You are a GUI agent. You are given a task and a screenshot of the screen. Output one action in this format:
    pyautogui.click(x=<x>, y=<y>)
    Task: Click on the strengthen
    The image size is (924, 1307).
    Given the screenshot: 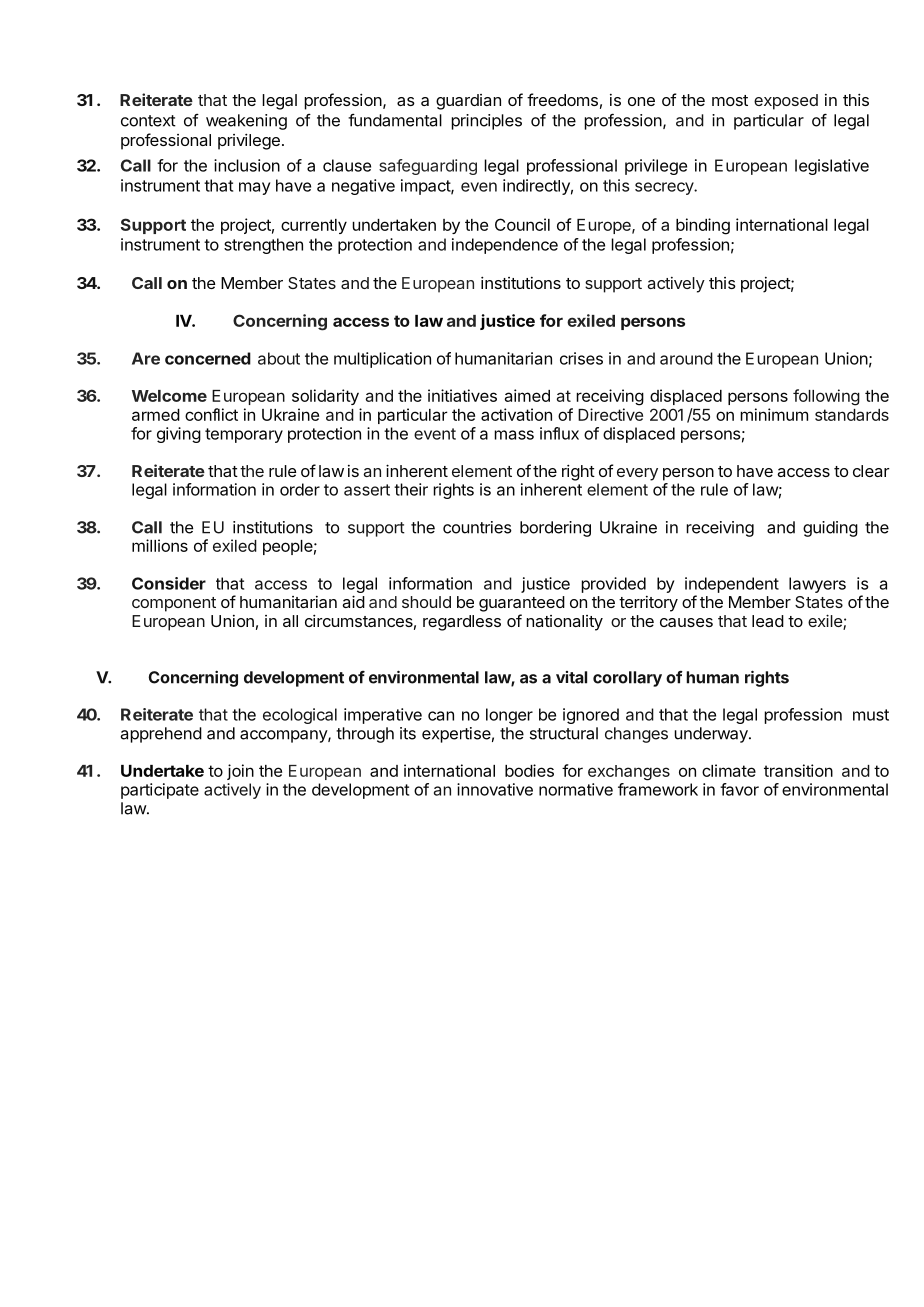 What is the action you would take?
    pyautogui.click(x=263, y=246)
